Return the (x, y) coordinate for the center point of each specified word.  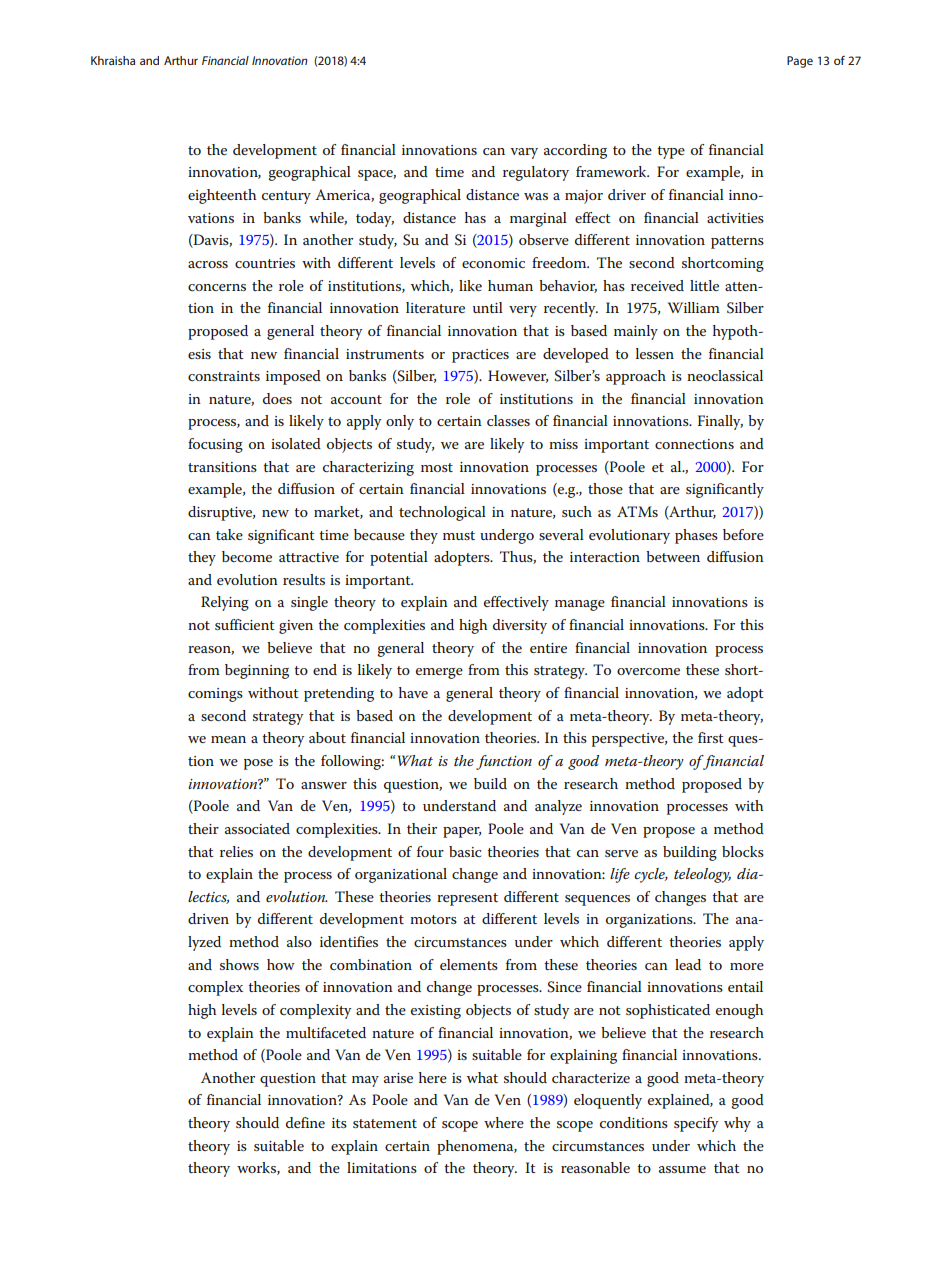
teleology (702, 875)
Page (800, 62)
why (737, 1124)
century (286, 197)
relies (236, 851)
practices (480, 356)
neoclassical (725, 375)
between (673, 556)
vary (524, 153)
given (296, 627)
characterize (591, 1077)
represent (467, 899)
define (305, 1122)
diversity (520, 626)
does (277, 398)
